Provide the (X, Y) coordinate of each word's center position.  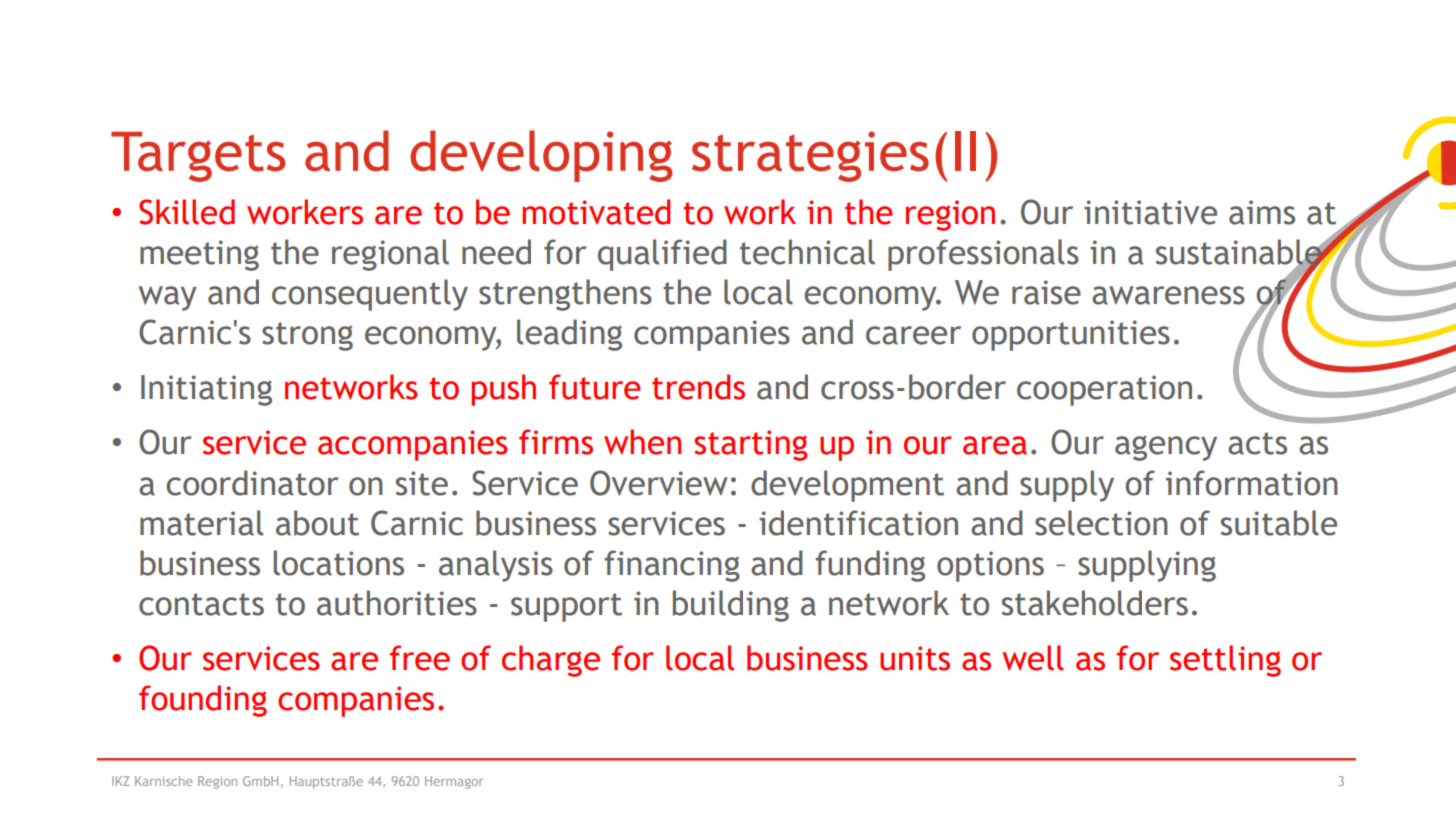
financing (672, 566)
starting (750, 445)
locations (339, 563)
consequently (370, 295)
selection (1101, 523)
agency (1166, 448)
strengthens (565, 295)
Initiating (206, 390)
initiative (1150, 212)
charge (551, 661)
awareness (1168, 295)
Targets (198, 157)
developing (541, 156)
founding (203, 701)
